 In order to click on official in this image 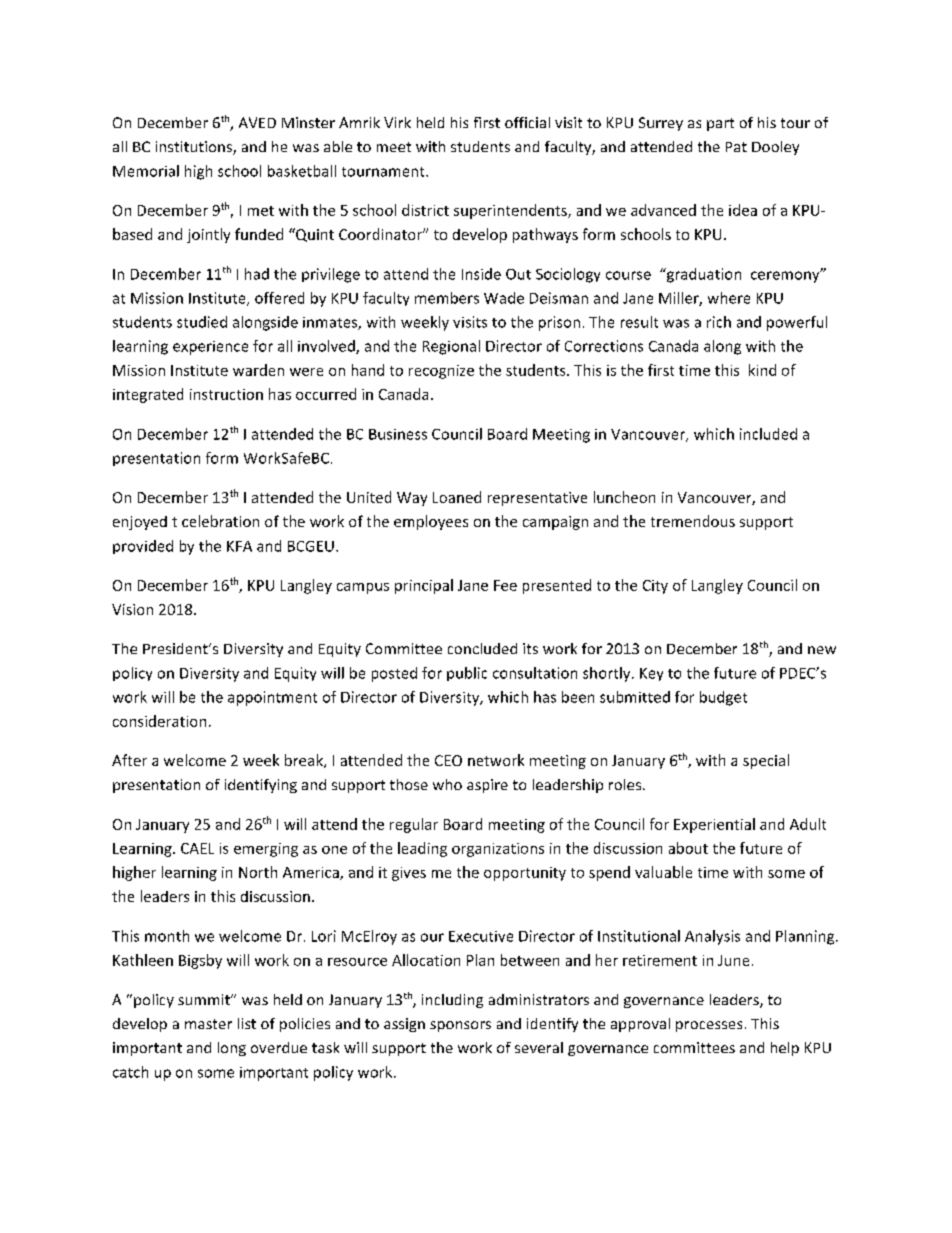, I will do `click(527, 122)`.
